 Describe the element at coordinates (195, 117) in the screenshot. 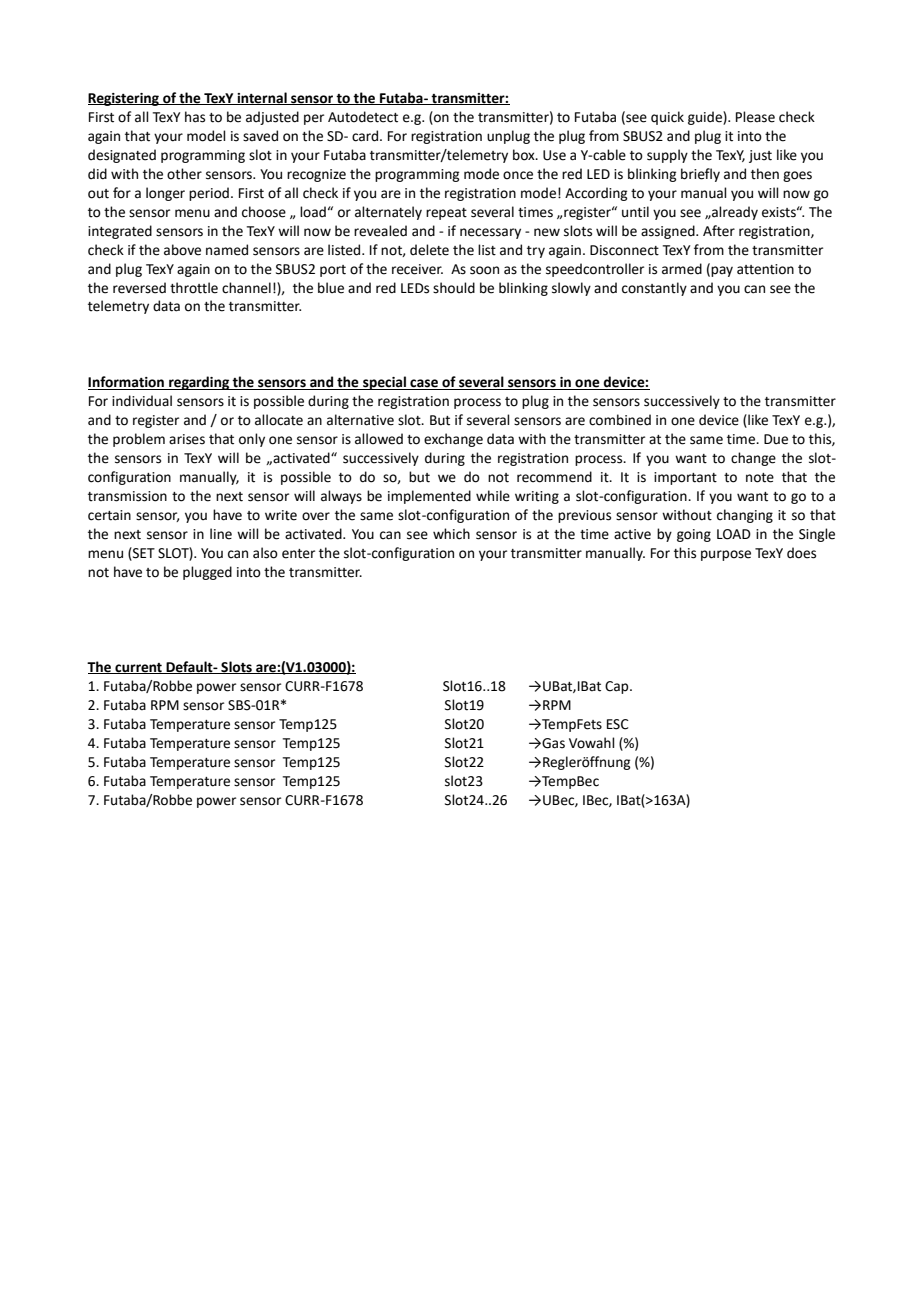

I see `has` at that location.
